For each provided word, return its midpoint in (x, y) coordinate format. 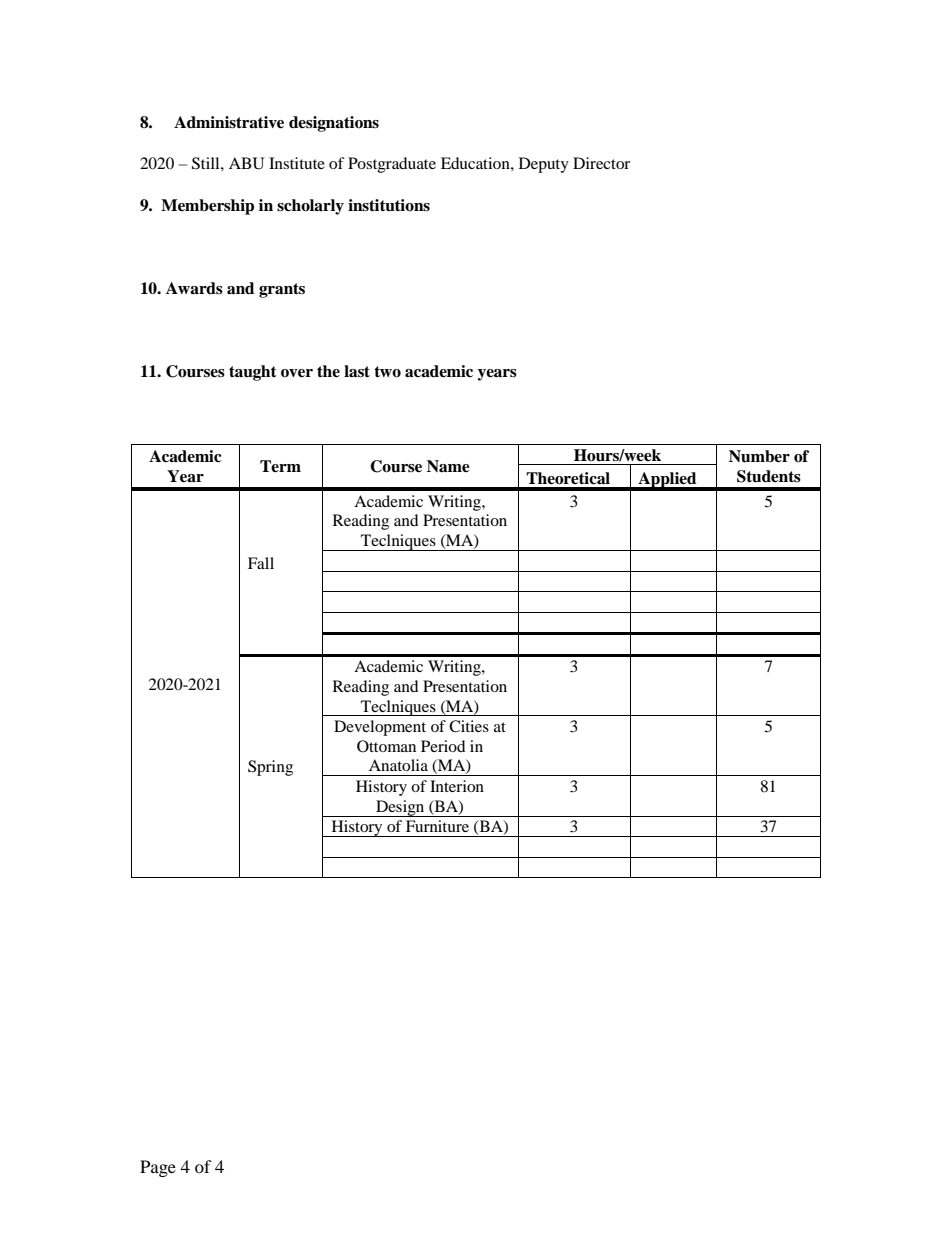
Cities (469, 726)
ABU (246, 163)
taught (253, 373)
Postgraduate (392, 165)
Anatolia (398, 765)
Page (158, 1168)
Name (448, 466)
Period (443, 746)
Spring (270, 768)
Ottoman (386, 746)
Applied (667, 481)
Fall (261, 563)
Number (759, 456)
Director (601, 163)
